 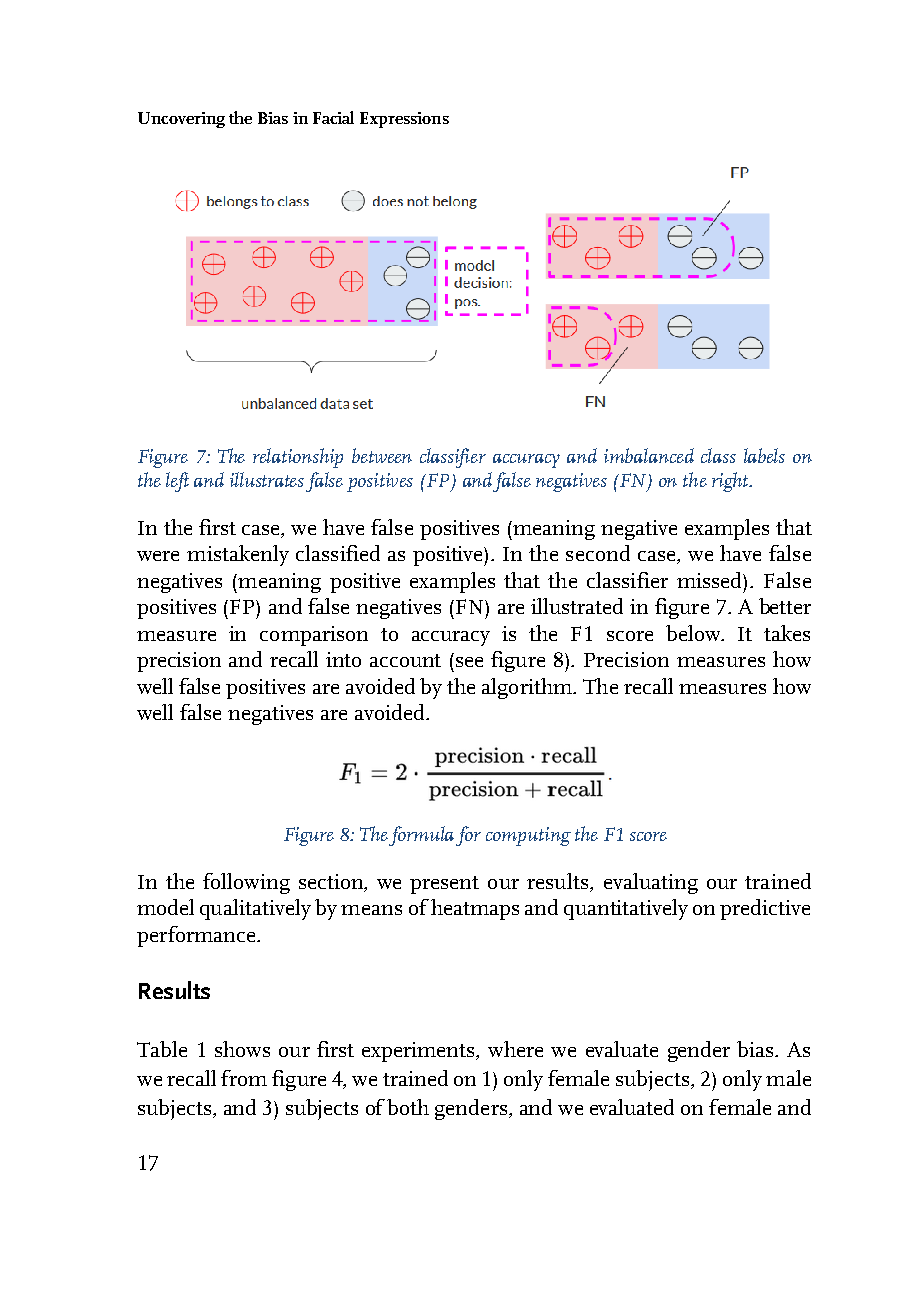 I want to click on see, so click(x=469, y=662).
